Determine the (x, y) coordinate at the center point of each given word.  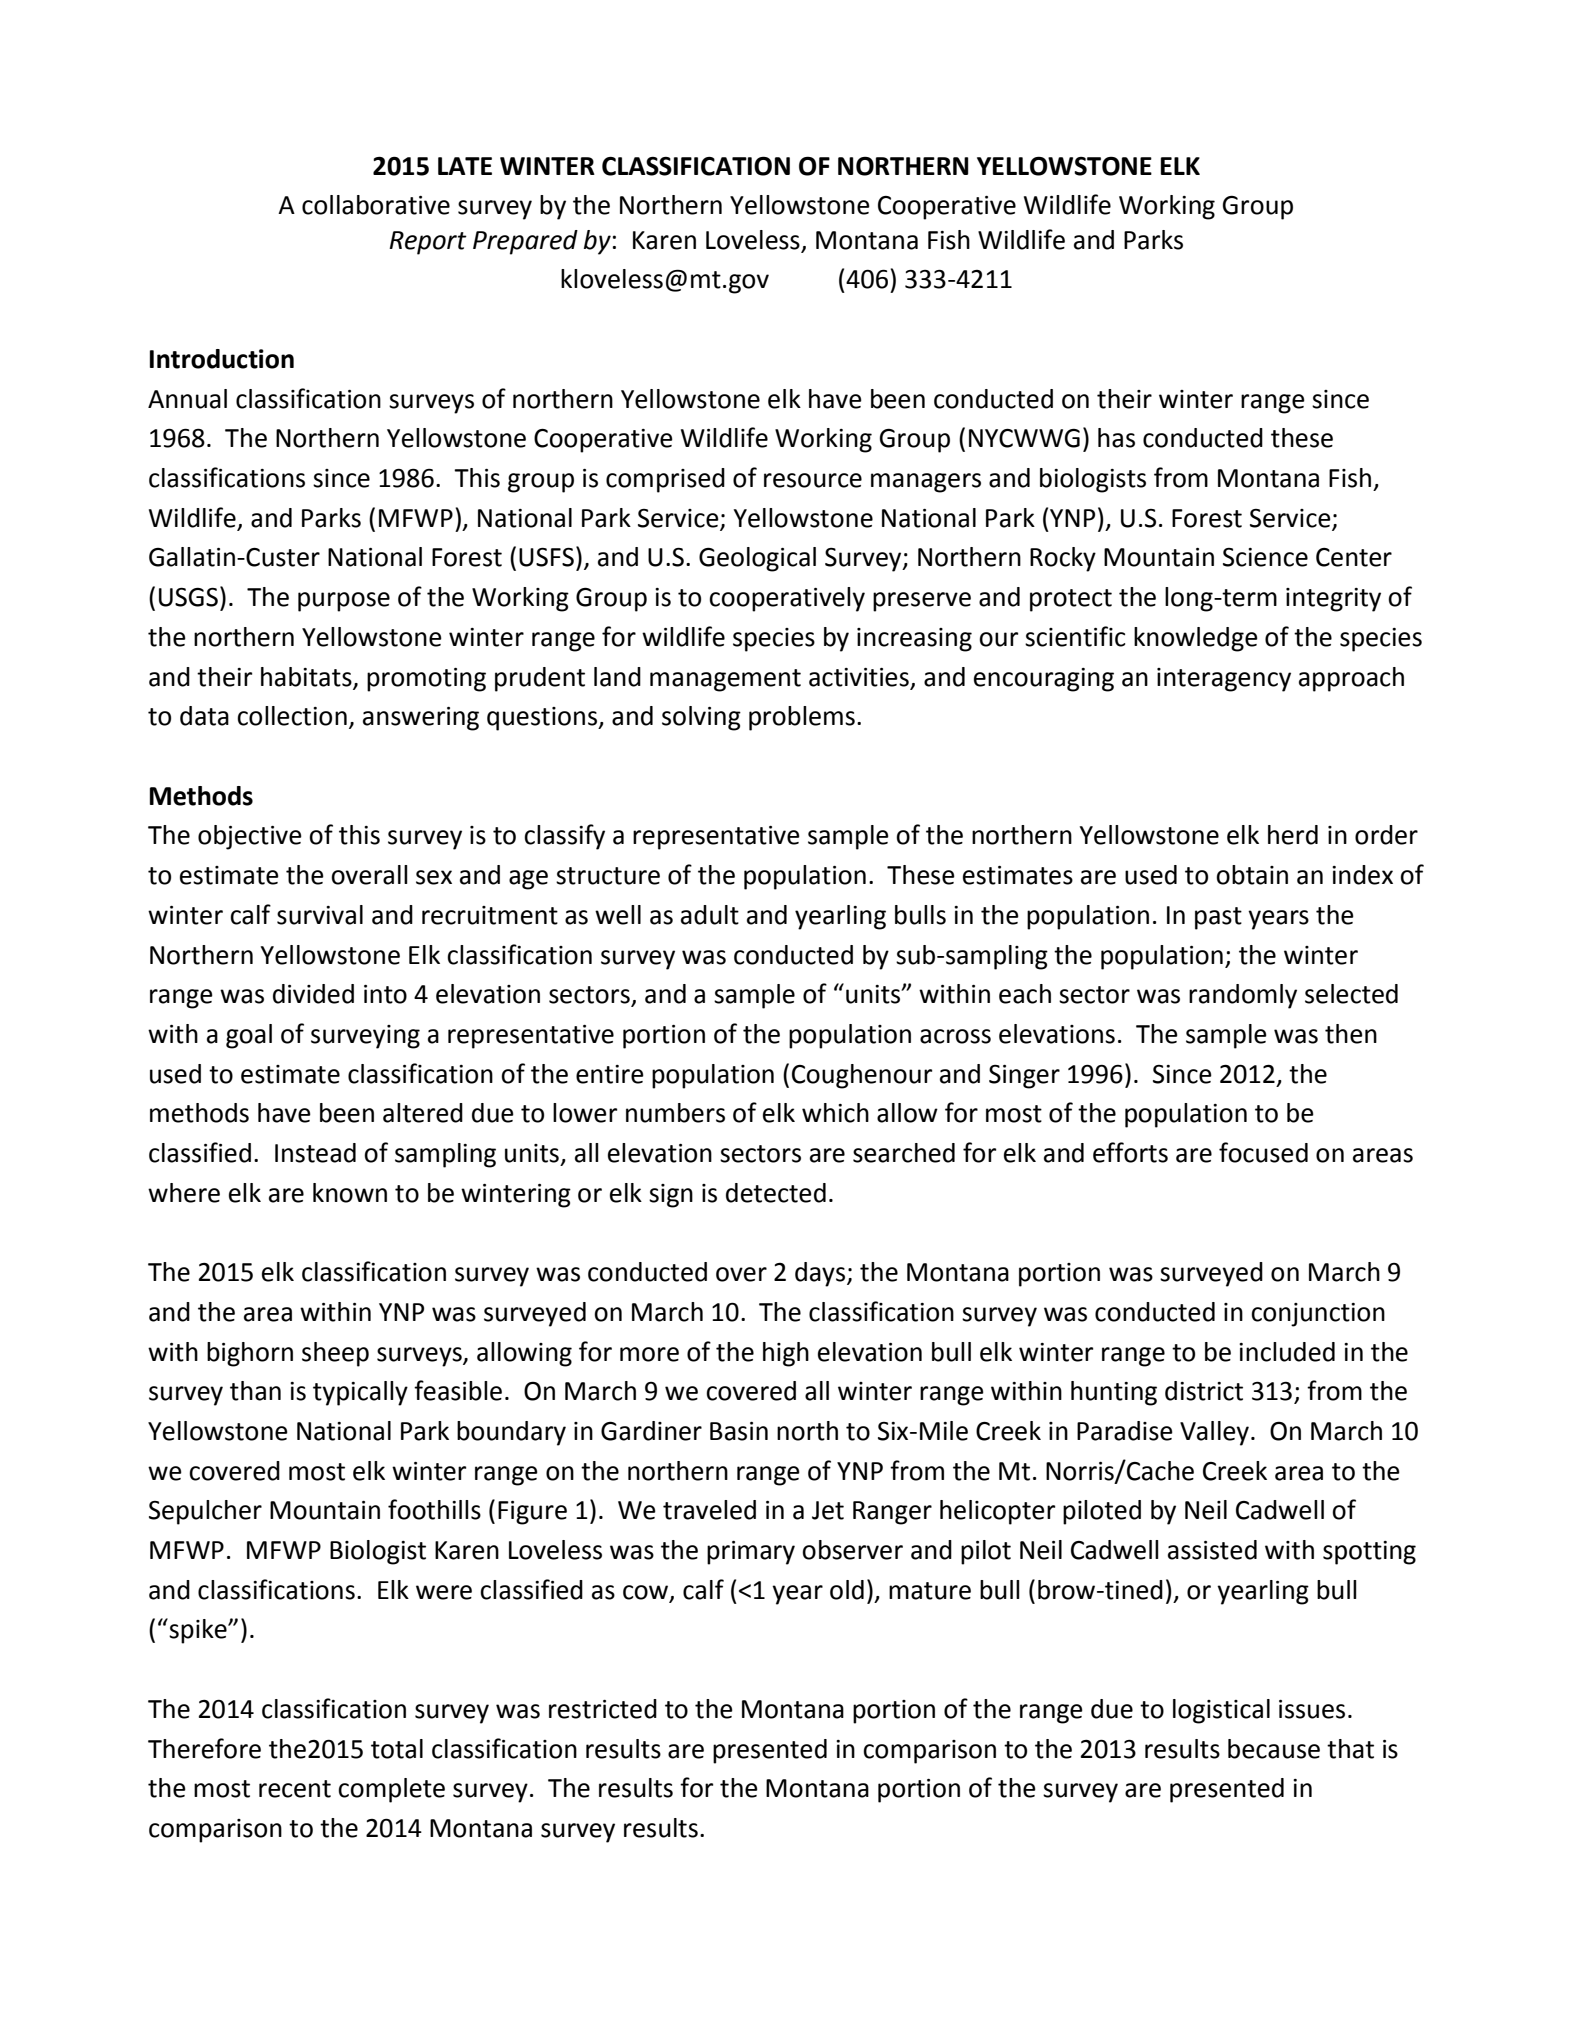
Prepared (525, 242)
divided (313, 994)
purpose (344, 602)
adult (710, 915)
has (1116, 438)
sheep (335, 1354)
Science (1265, 557)
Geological (757, 559)
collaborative (376, 205)
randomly (1243, 996)
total (397, 1749)
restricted (603, 1709)
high (786, 1354)
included (1287, 1352)
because (1274, 1749)
